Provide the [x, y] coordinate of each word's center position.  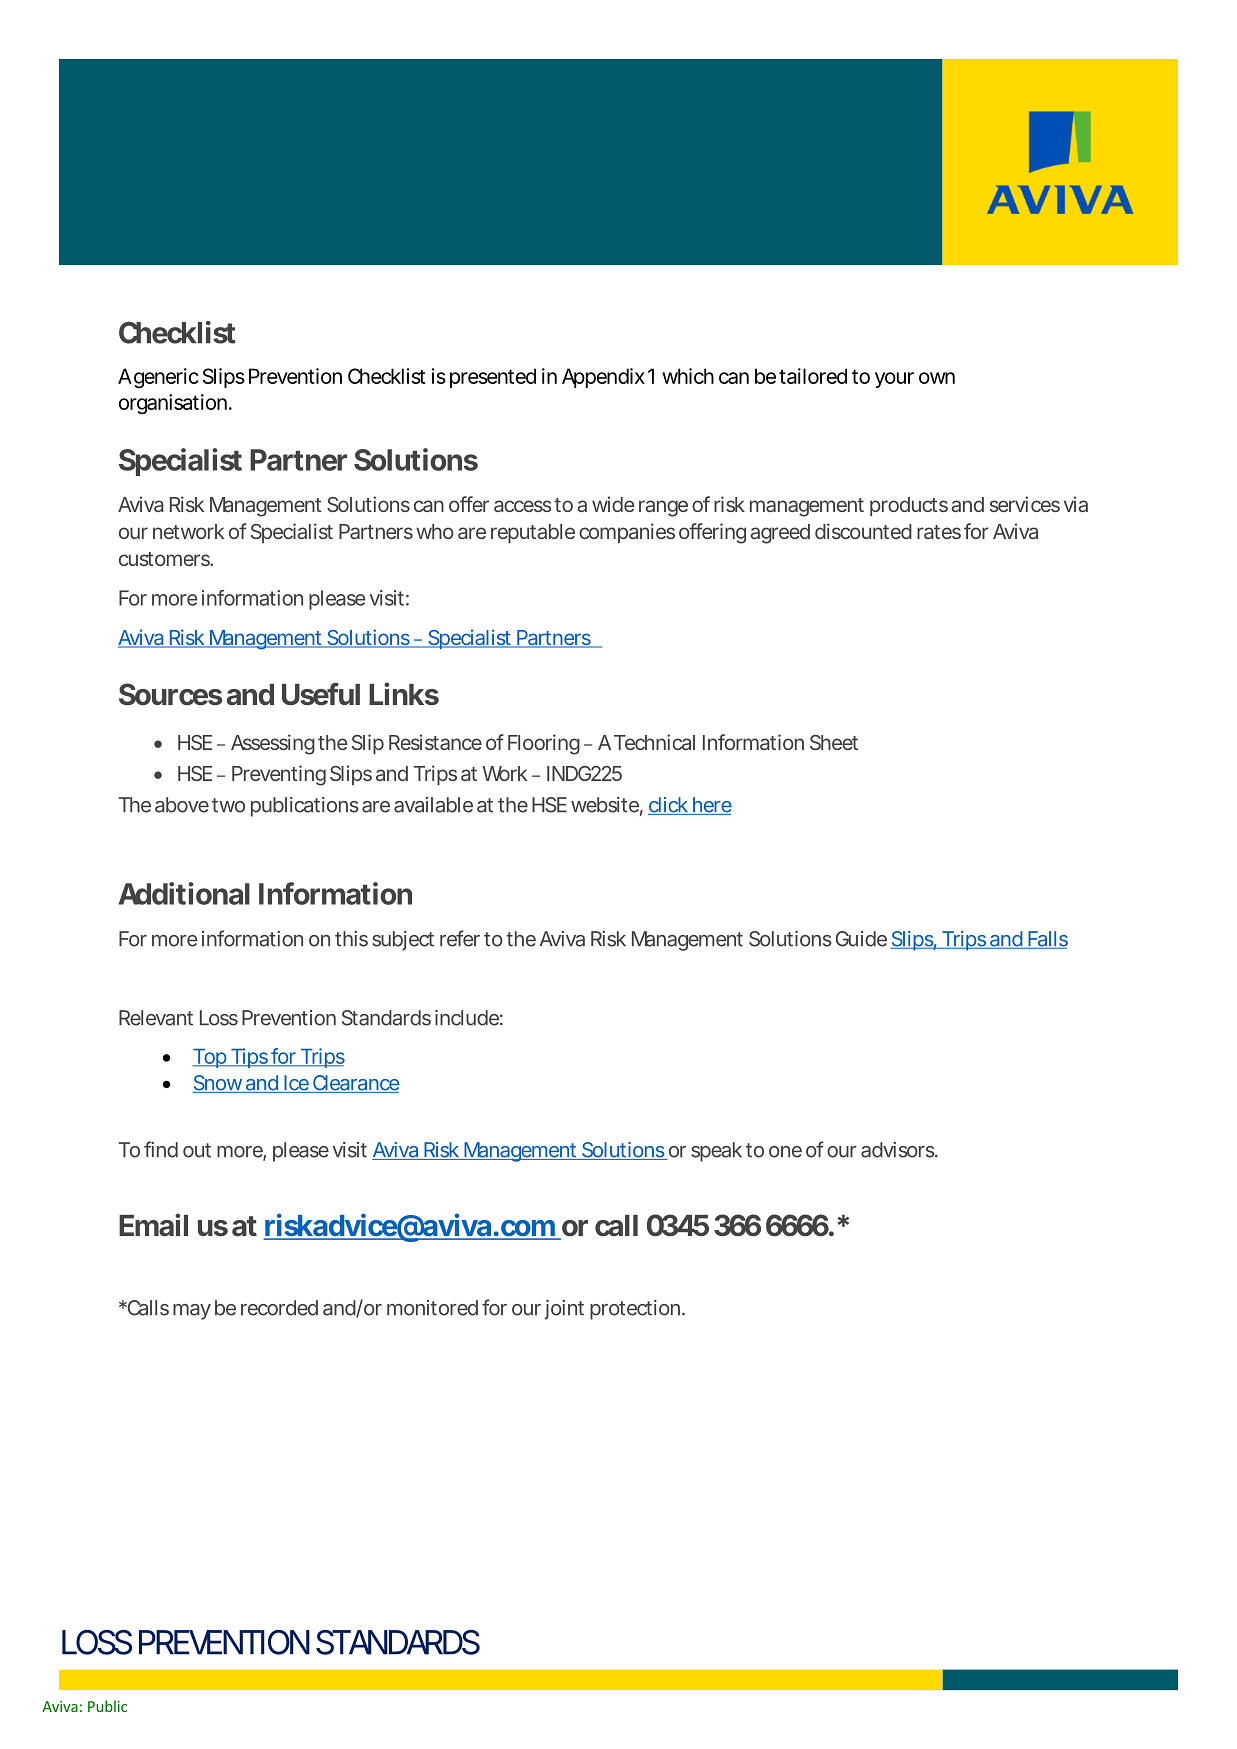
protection [635, 1310]
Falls [1047, 940]
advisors [898, 1150]
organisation [173, 404]
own [937, 378]
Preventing [279, 775]
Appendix [603, 378]
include [467, 1018]
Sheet [834, 742]
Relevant [156, 1018]
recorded [279, 1308]
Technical [654, 742]
